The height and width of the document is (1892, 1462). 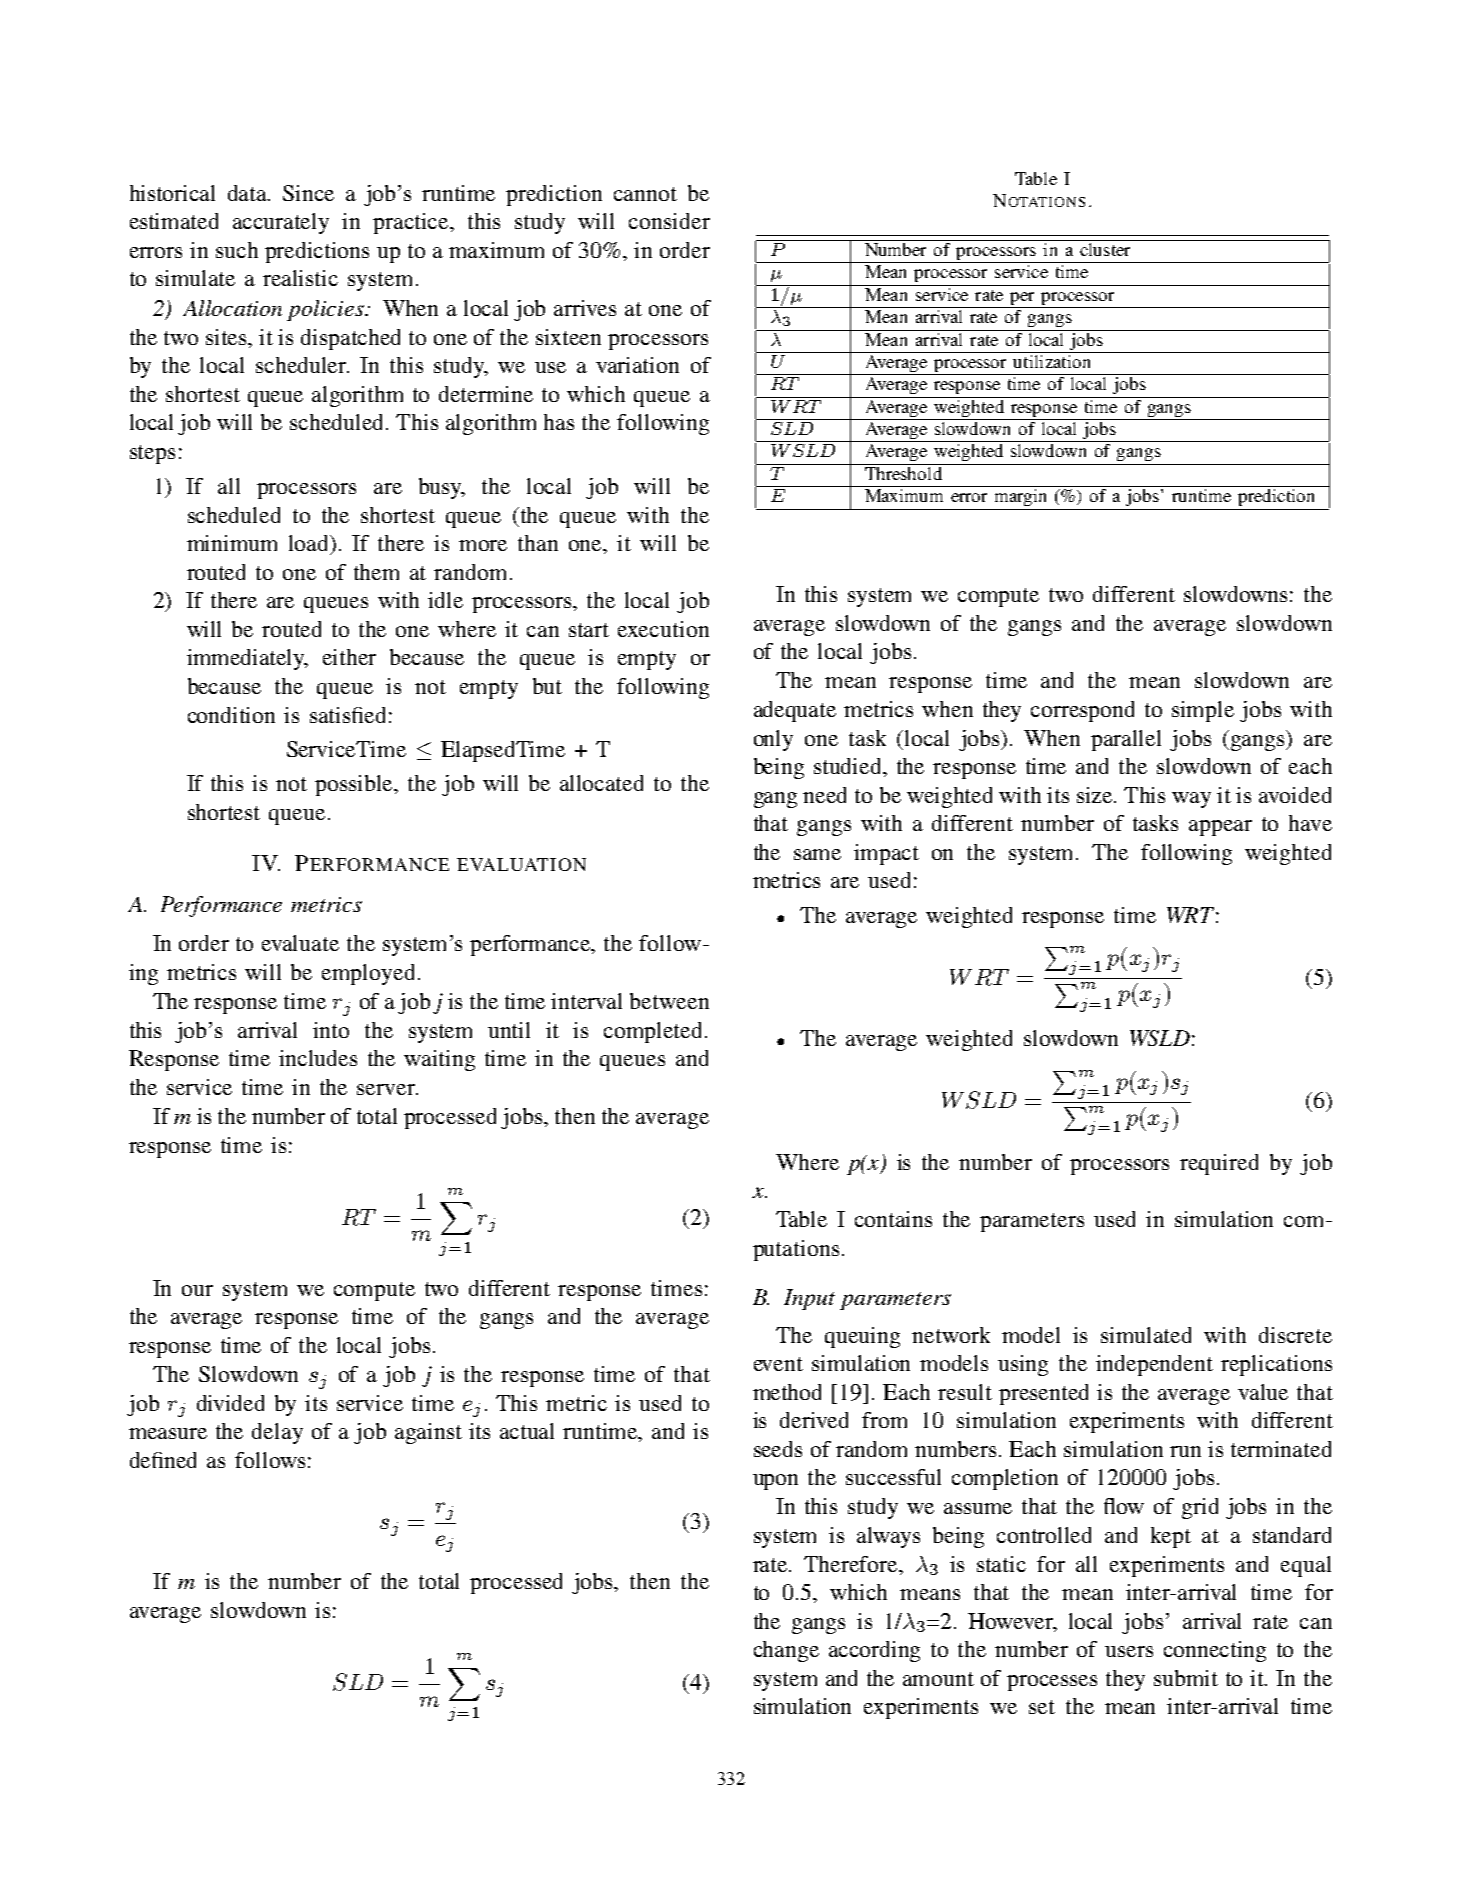 What do you see at coordinates (663, 629) in the document?
I see `execution` at bounding box center [663, 629].
